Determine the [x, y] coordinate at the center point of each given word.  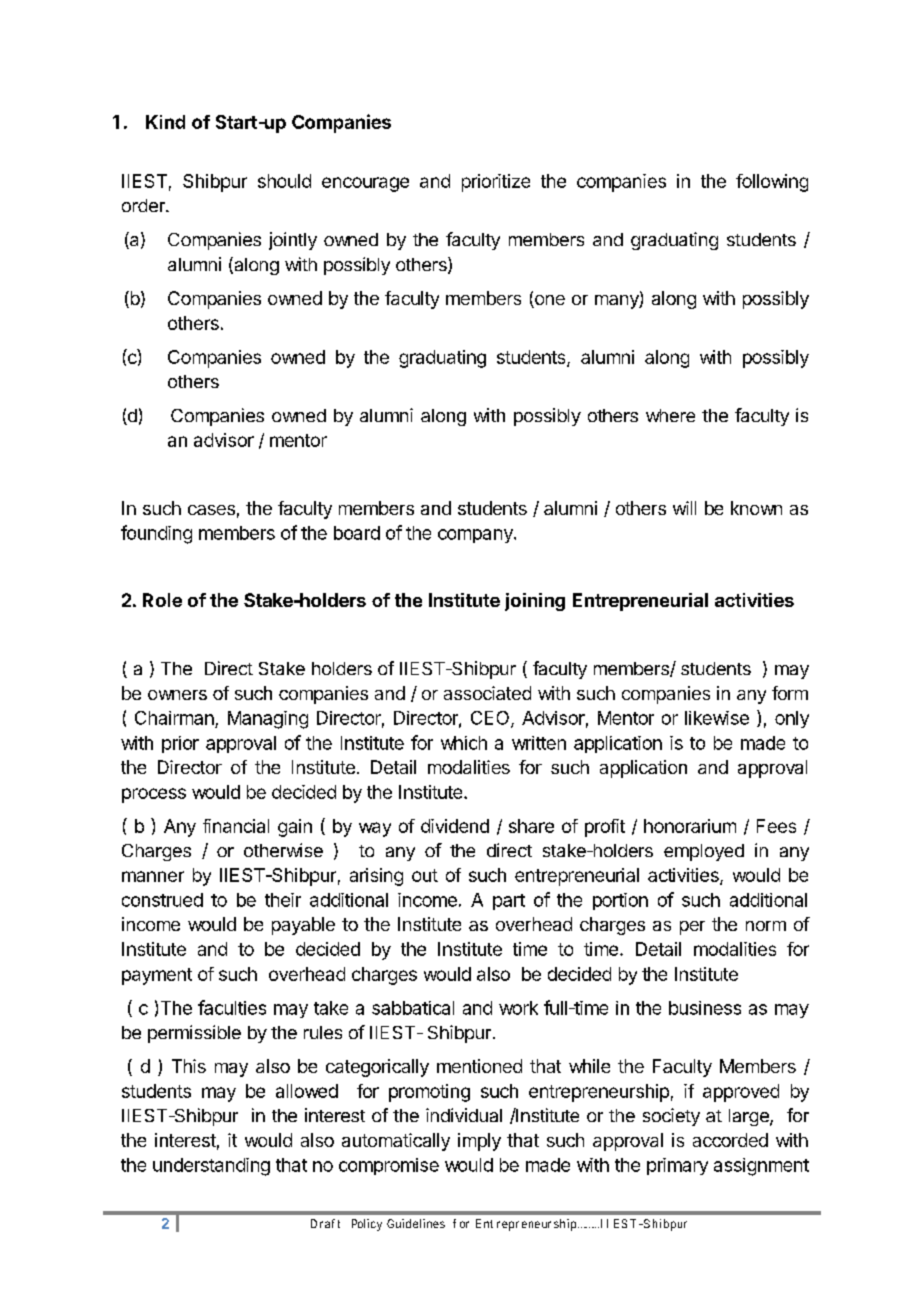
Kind [165, 122]
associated [487, 693]
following [772, 183]
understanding [211, 1167]
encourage [365, 184]
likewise [717, 718]
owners [177, 695]
